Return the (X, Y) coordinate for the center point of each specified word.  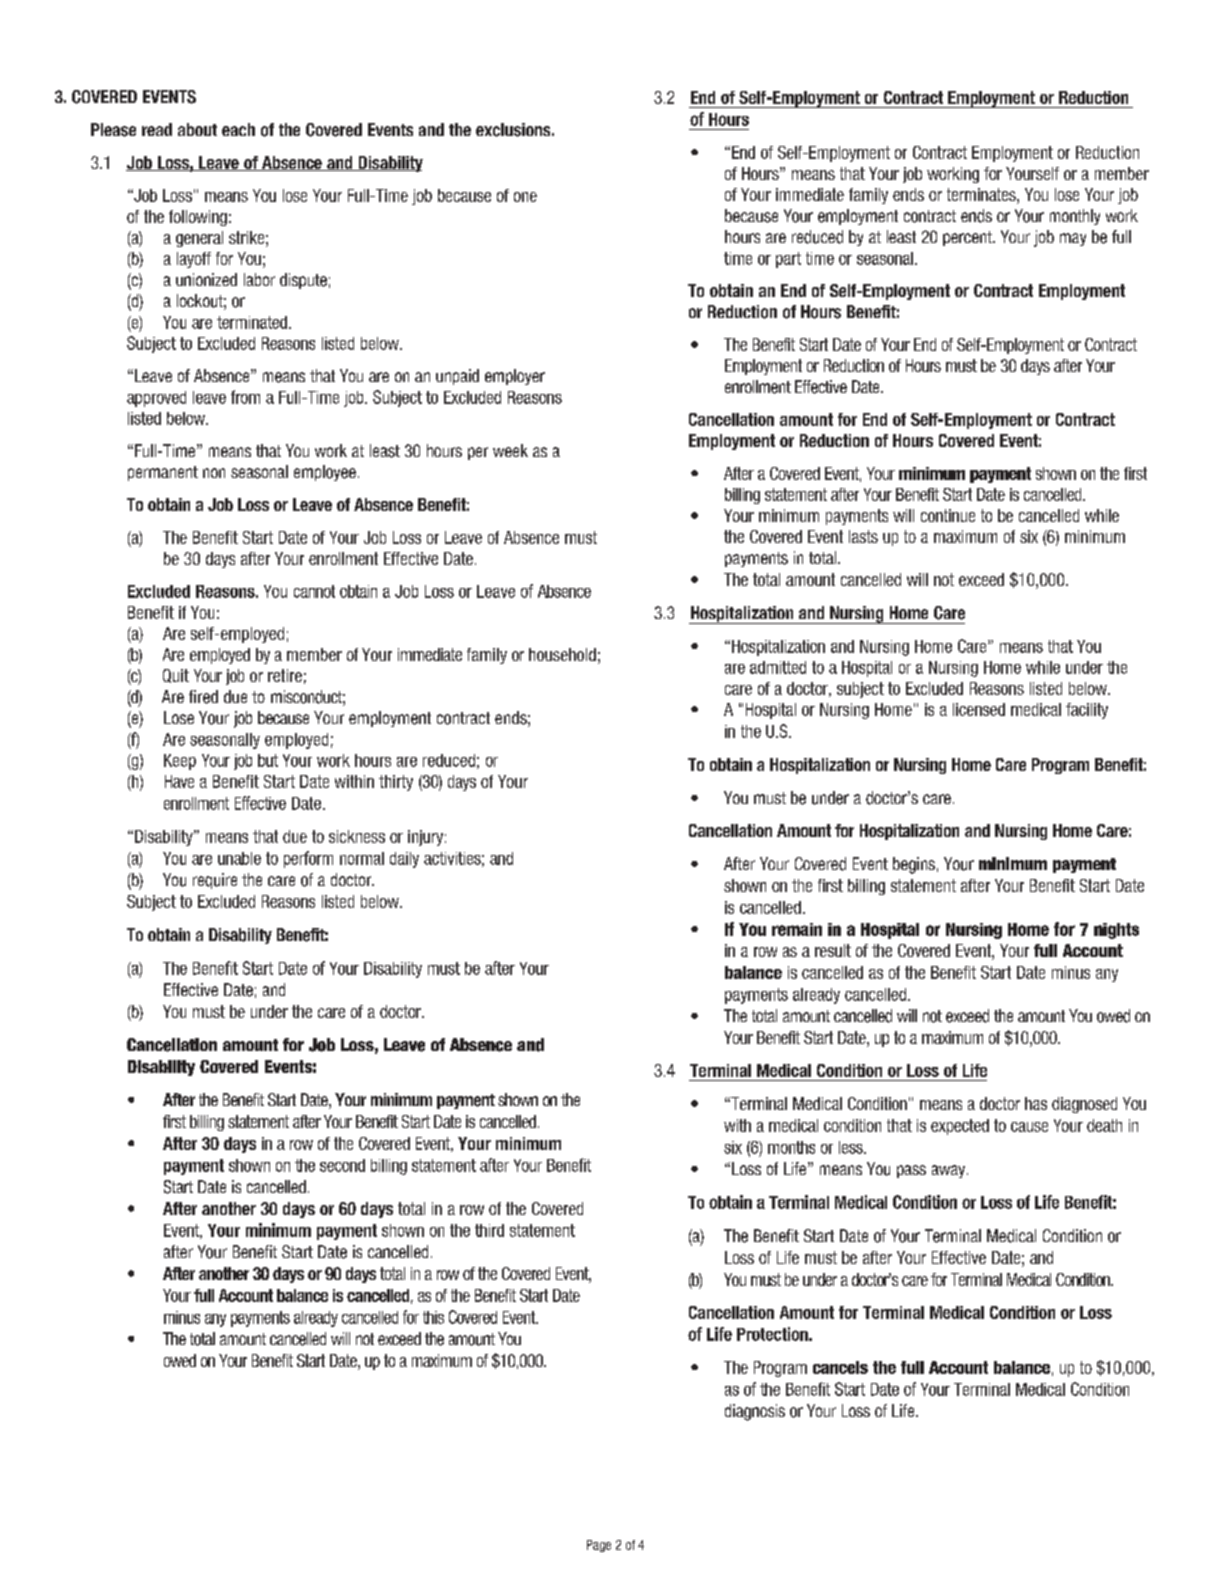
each (238, 129)
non (214, 473)
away (950, 1171)
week (510, 450)
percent (968, 238)
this (433, 1317)
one (525, 197)
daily (404, 860)
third (489, 1230)
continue (948, 515)
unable (239, 858)
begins (914, 865)
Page (599, 1546)
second (342, 1165)
